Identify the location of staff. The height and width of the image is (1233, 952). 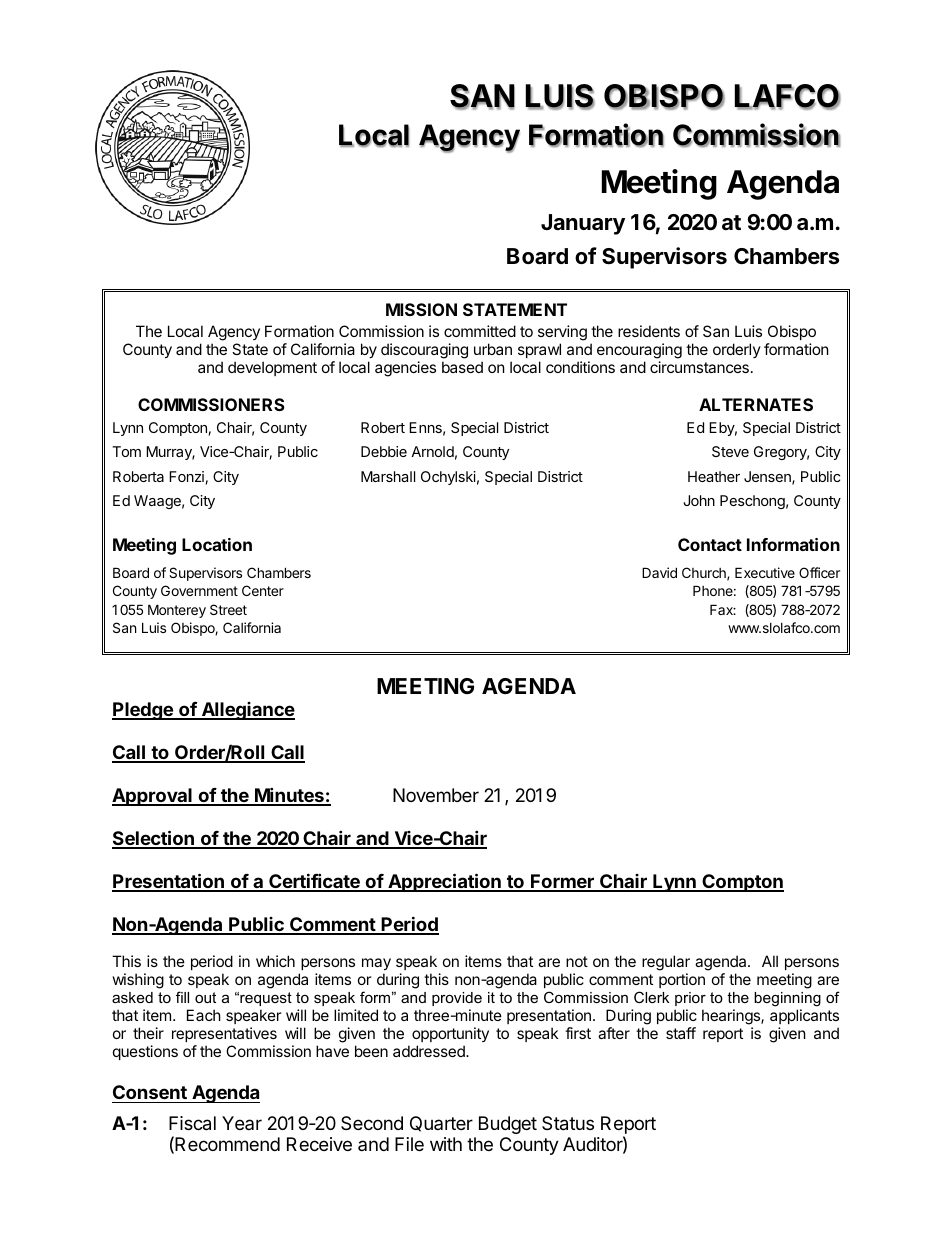
(681, 1033).
